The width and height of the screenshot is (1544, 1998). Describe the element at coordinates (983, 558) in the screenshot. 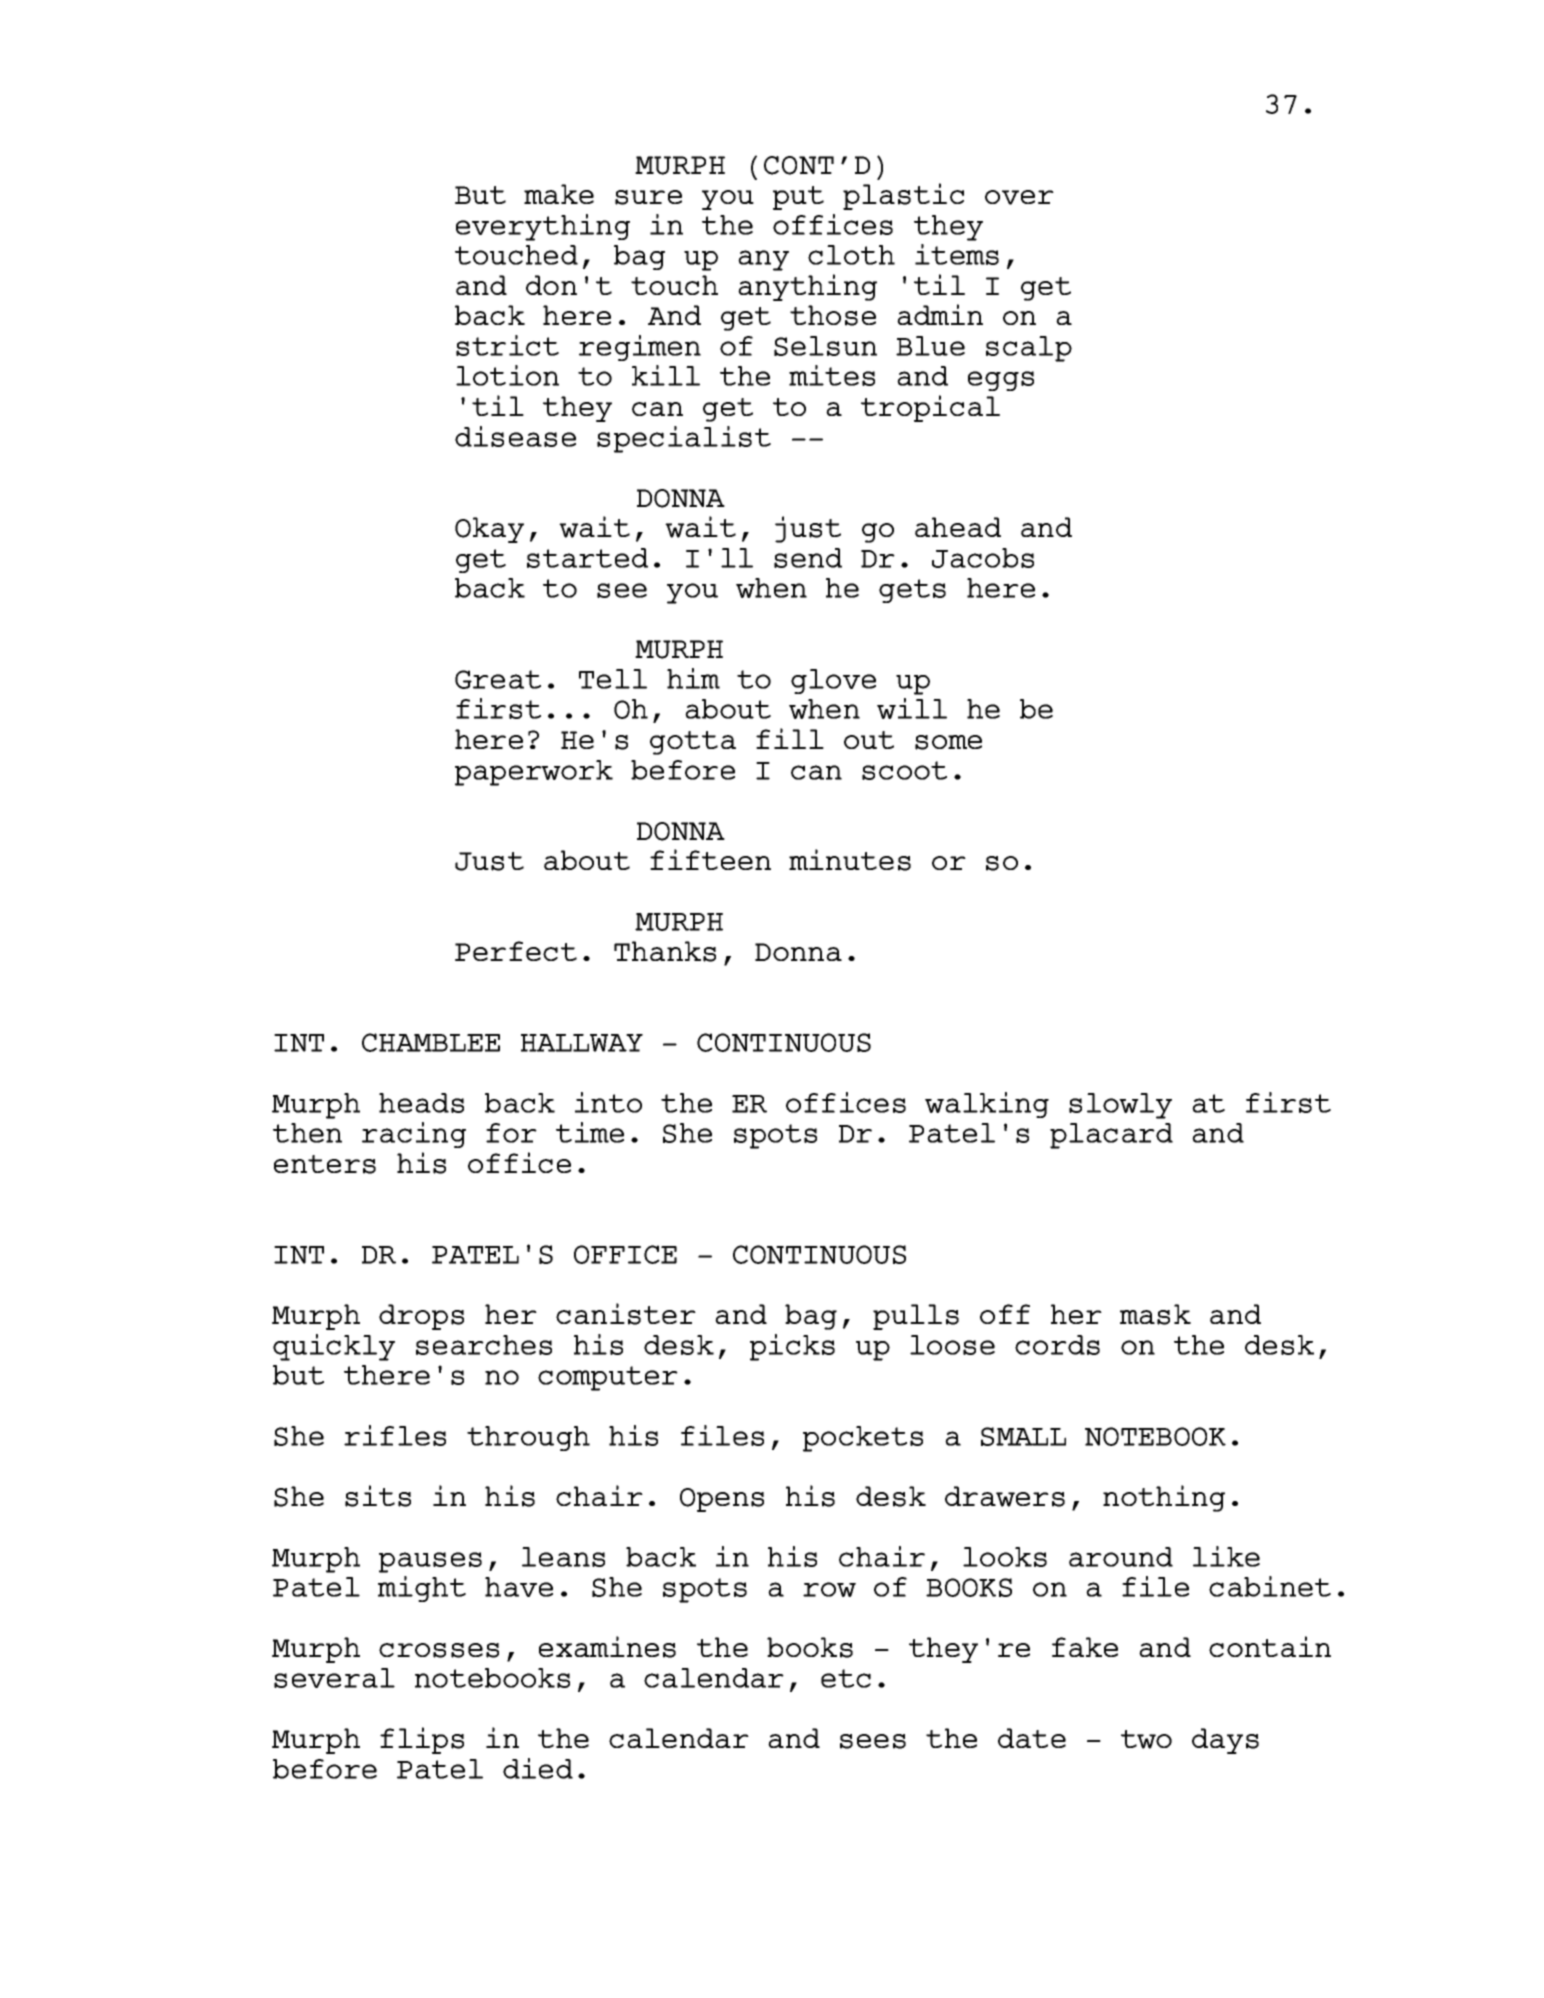

I see `Jacobs` at that location.
